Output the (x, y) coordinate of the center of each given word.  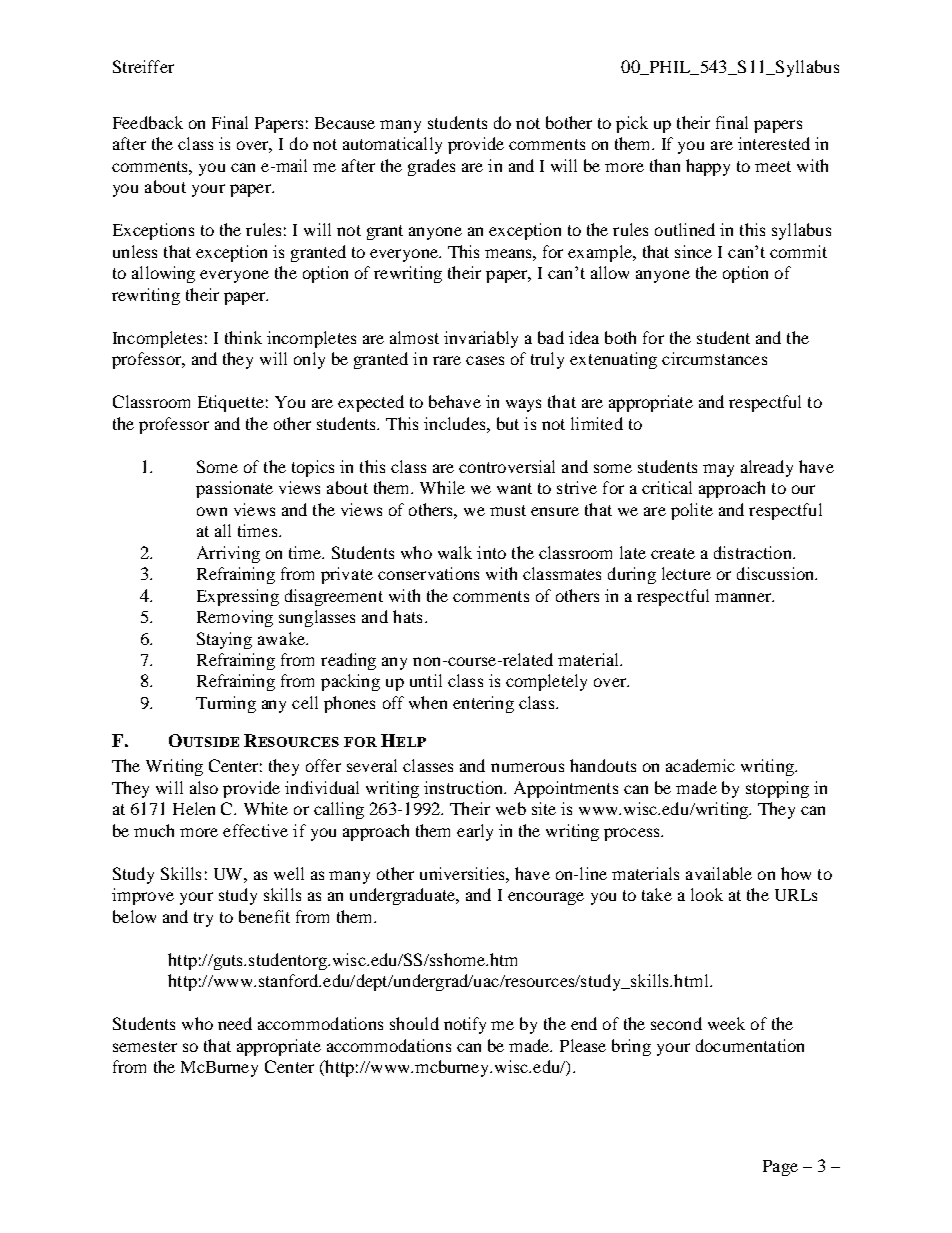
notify (465, 1025)
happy (708, 167)
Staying (224, 640)
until (426, 680)
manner (744, 597)
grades (431, 167)
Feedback (148, 122)
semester (145, 1046)
